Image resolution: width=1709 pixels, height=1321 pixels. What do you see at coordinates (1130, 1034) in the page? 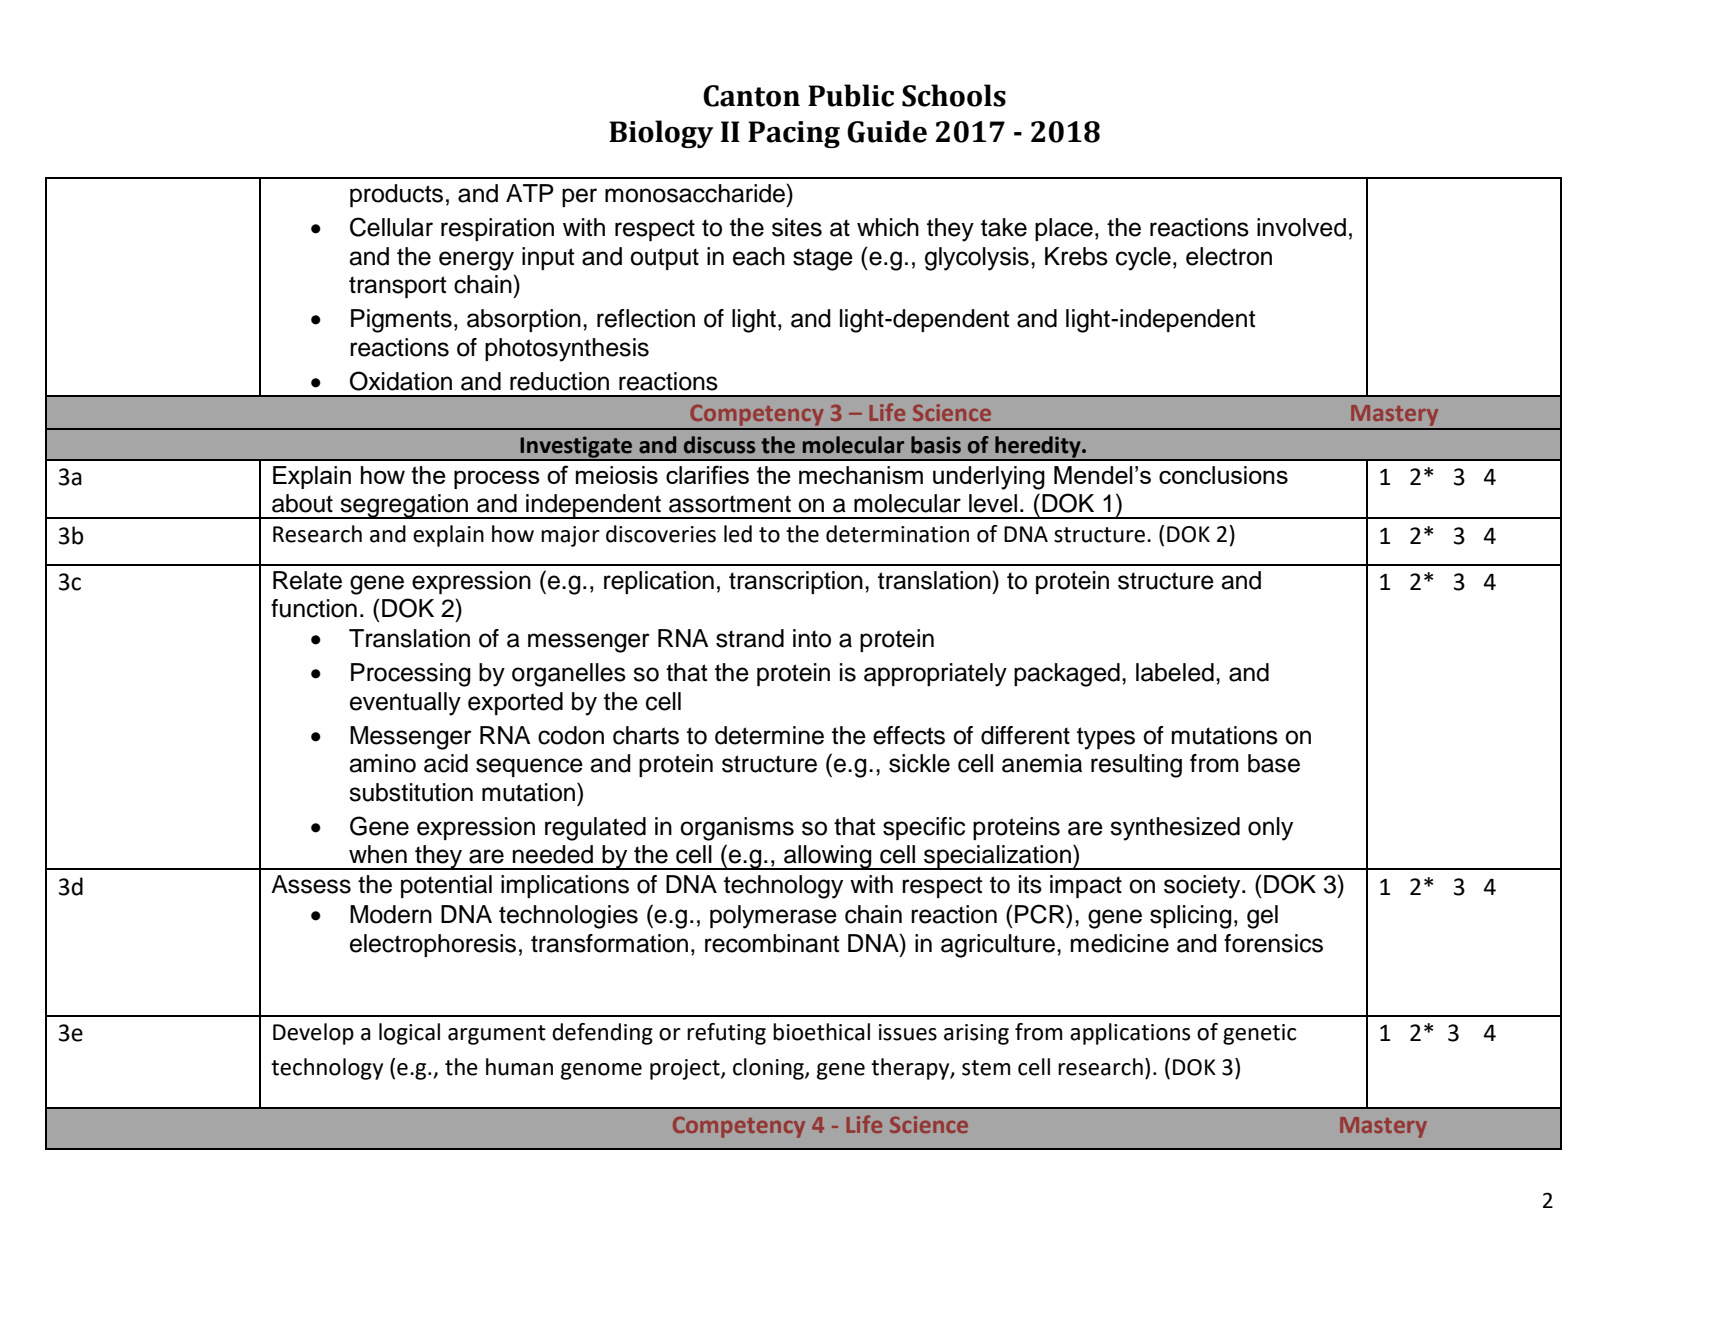
I see `applications` at bounding box center [1130, 1034].
